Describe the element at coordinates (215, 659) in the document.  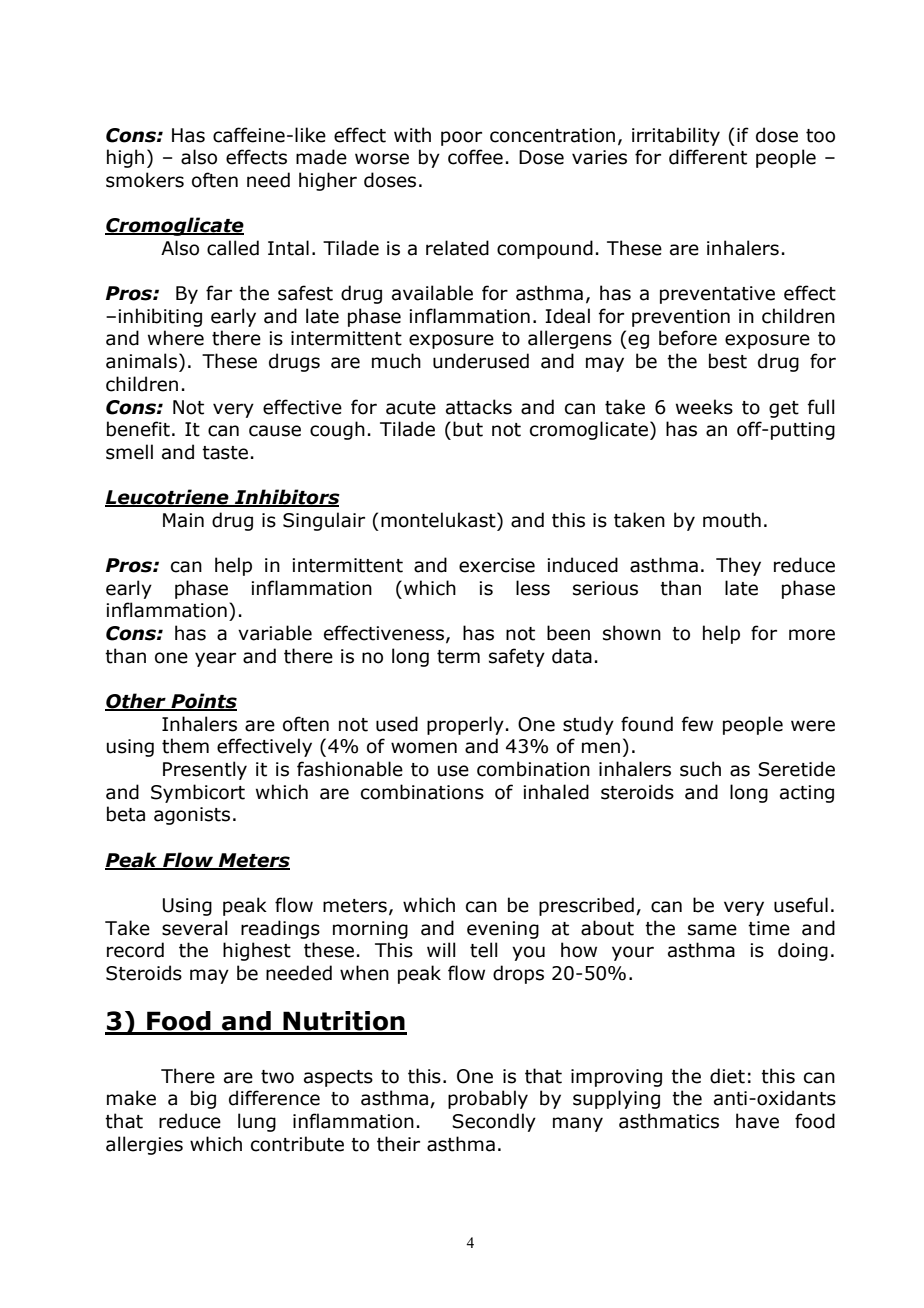
I see `year` at that location.
